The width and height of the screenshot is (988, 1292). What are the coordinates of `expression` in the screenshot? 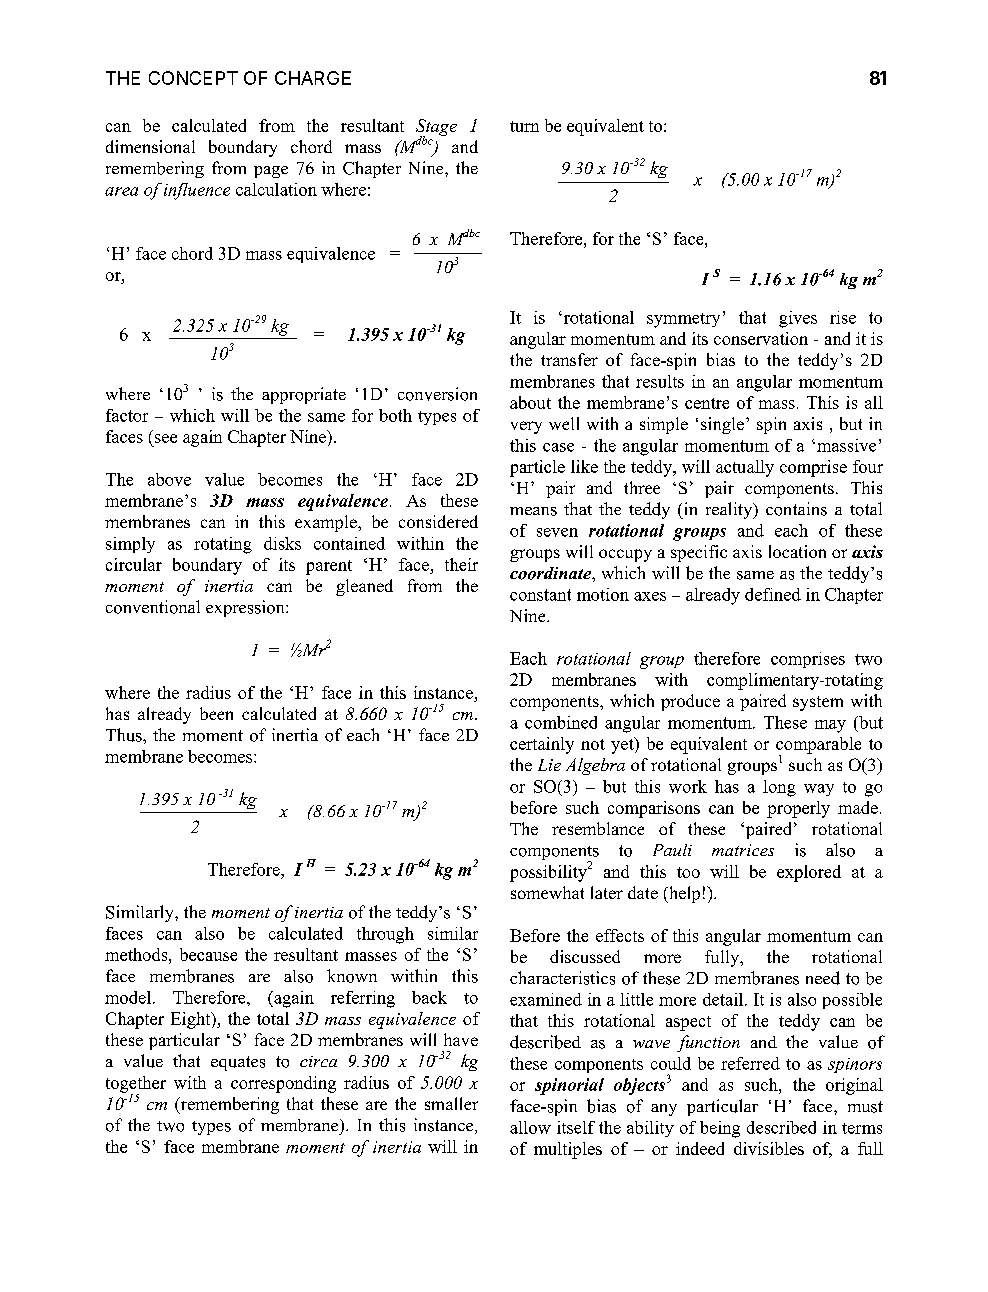 It's located at (246, 608).
